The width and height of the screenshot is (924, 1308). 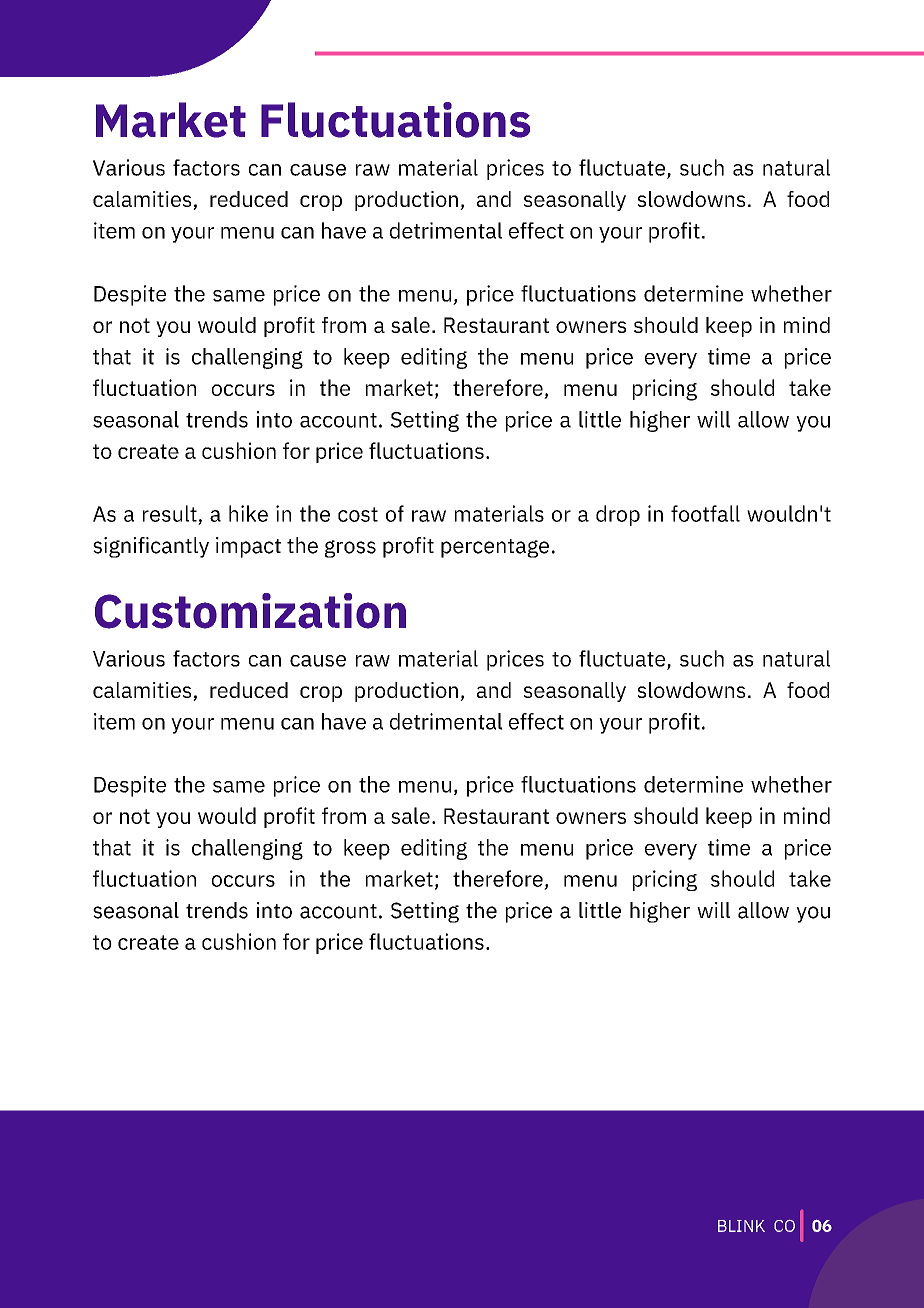 I want to click on footfall, so click(x=705, y=513).
